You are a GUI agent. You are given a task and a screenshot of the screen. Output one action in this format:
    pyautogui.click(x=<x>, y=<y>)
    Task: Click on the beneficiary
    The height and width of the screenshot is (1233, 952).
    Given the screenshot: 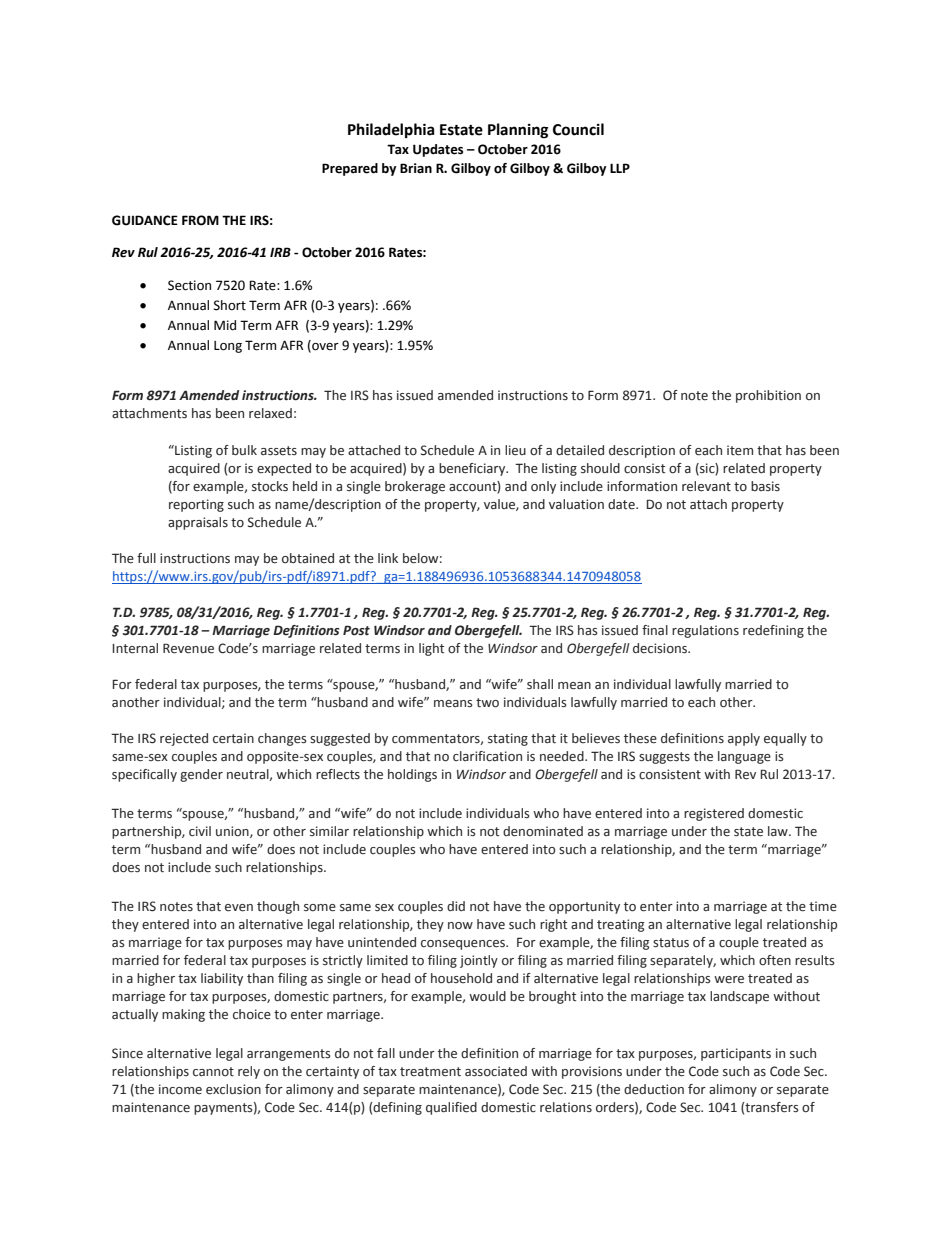 What is the action you would take?
    pyautogui.click(x=473, y=469)
